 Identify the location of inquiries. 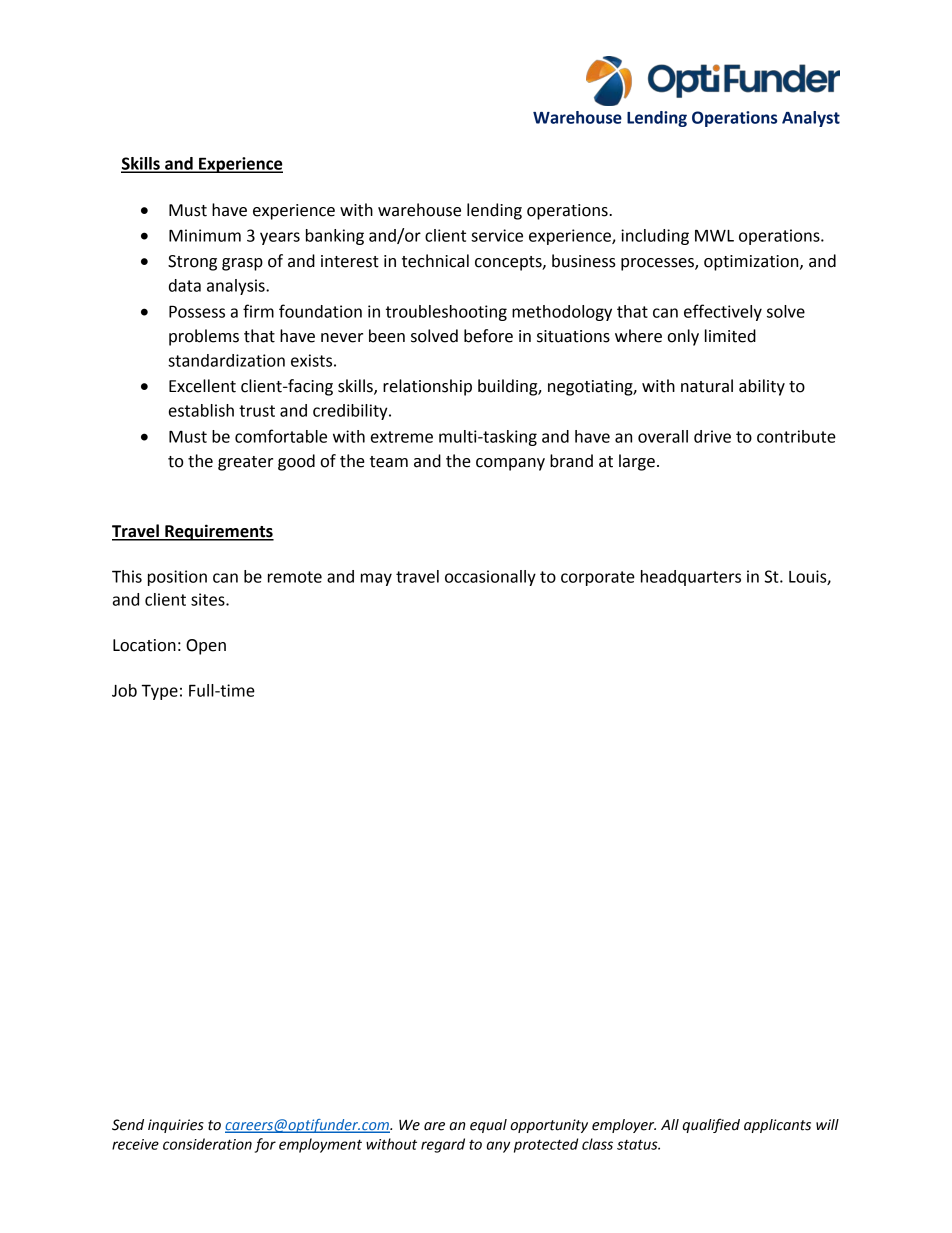
(176, 1126).
